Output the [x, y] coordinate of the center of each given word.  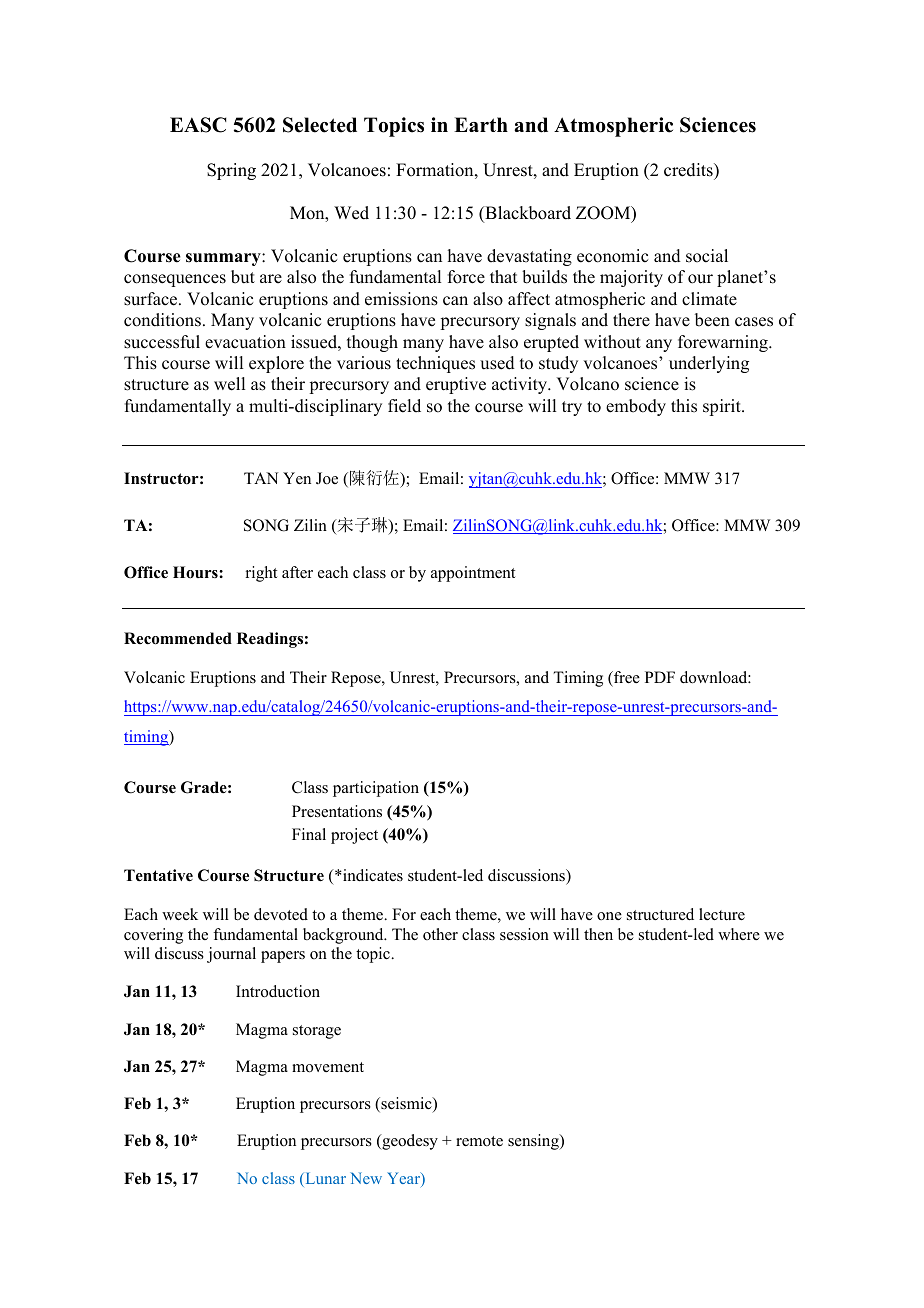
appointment [473, 574]
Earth [481, 124]
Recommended [178, 638]
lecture [722, 914]
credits [689, 170]
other [440, 934]
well [229, 384]
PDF [660, 677]
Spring [231, 171]
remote [479, 1141]
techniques [435, 364]
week [180, 914]
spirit [723, 407]
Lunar [324, 1179]
